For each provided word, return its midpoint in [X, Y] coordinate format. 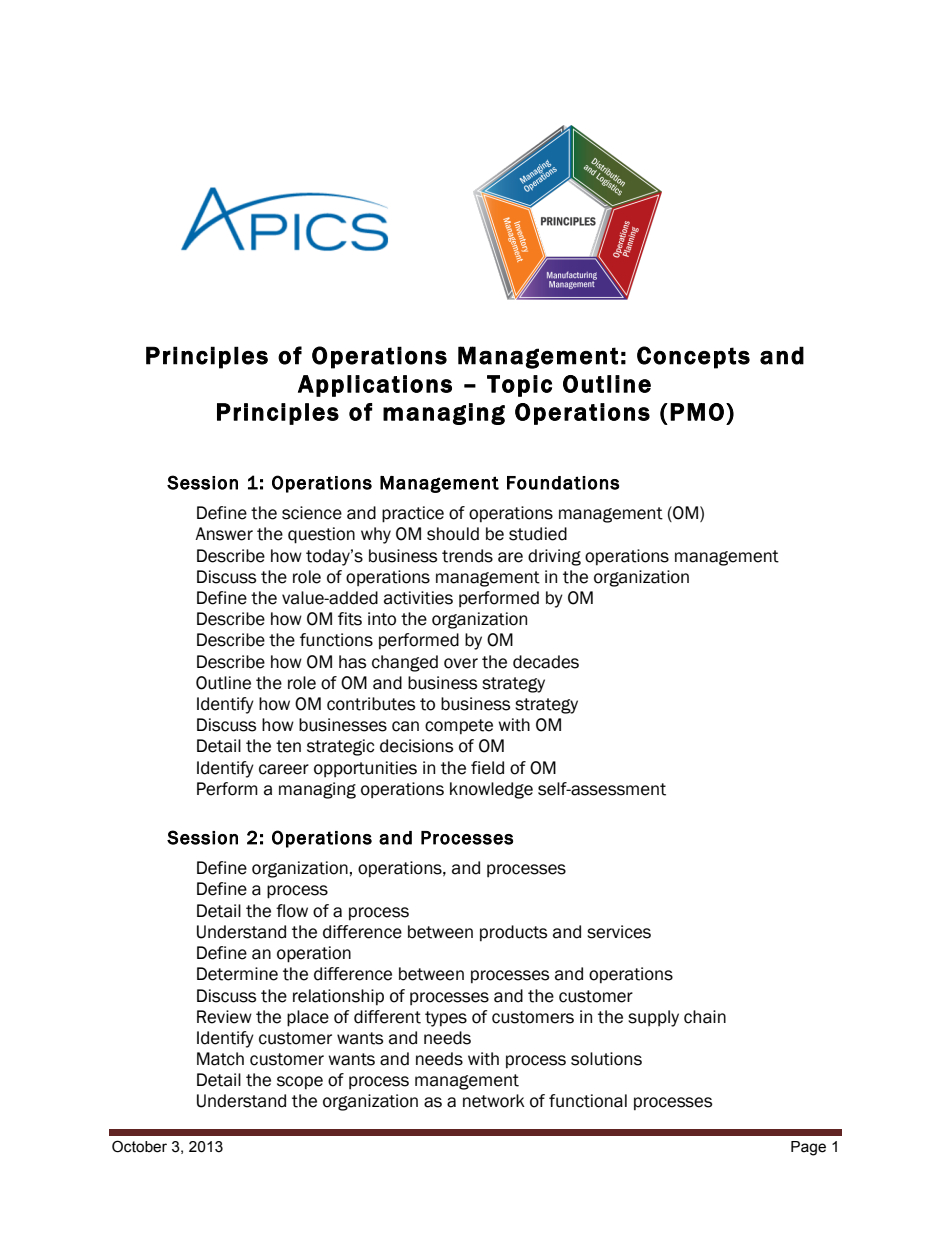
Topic [519, 386]
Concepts [693, 357]
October [139, 1146]
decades [546, 662]
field [487, 768]
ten [288, 746]
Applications [375, 386]
